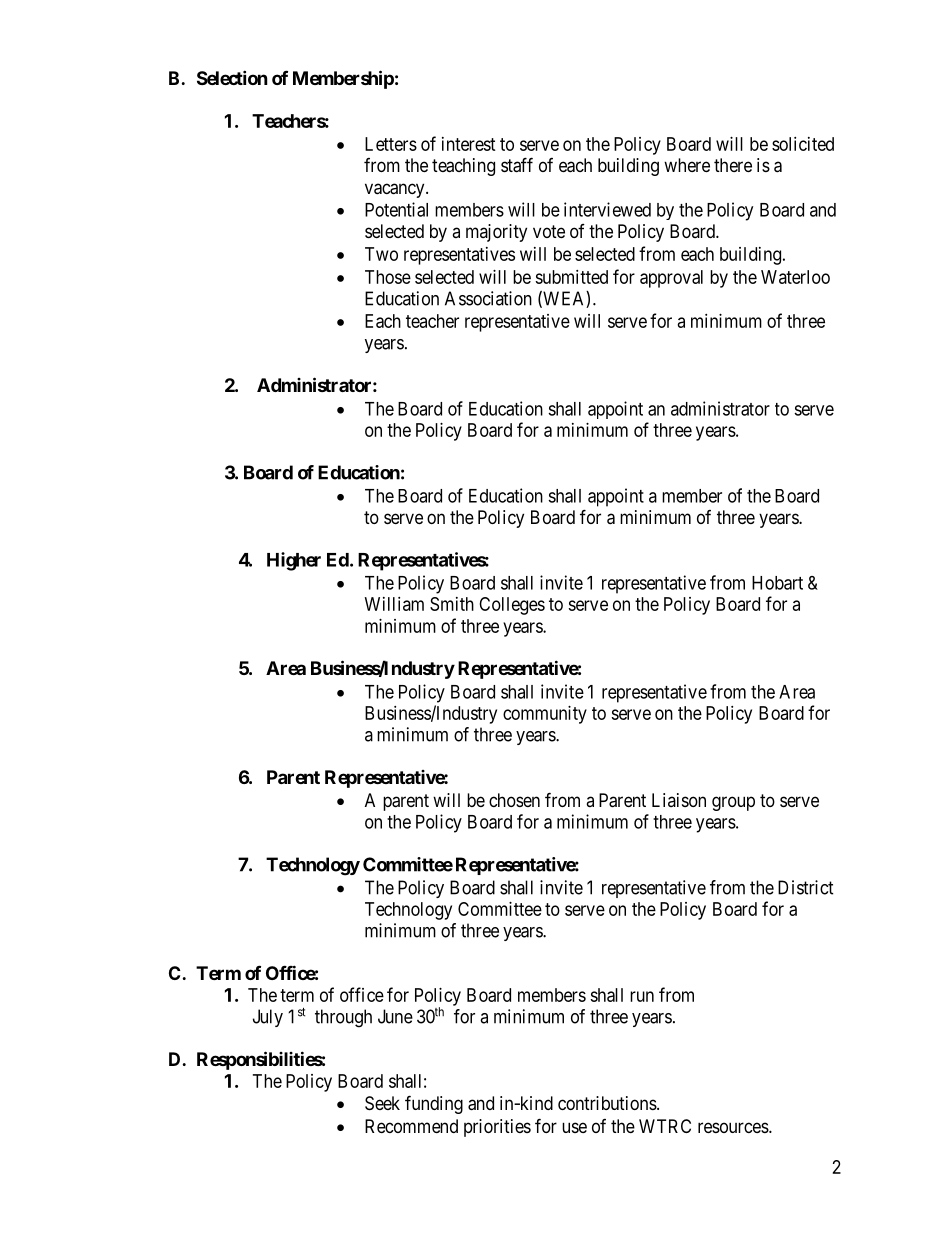  Describe the element at coordinates (232, 77) in the screenshot. I see `Selection` at that location.
